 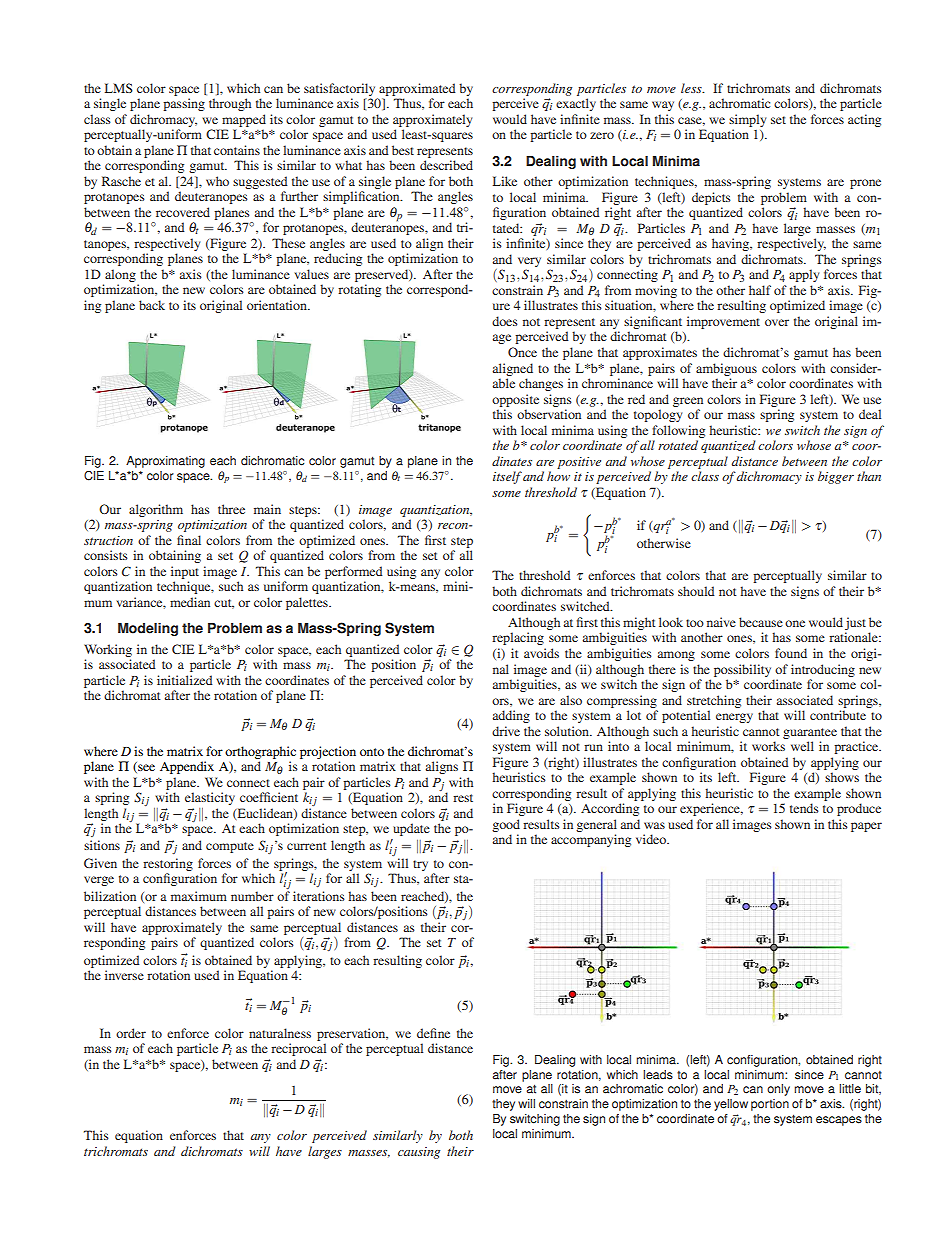 I want to click on because, so click(x=761, y=622).
